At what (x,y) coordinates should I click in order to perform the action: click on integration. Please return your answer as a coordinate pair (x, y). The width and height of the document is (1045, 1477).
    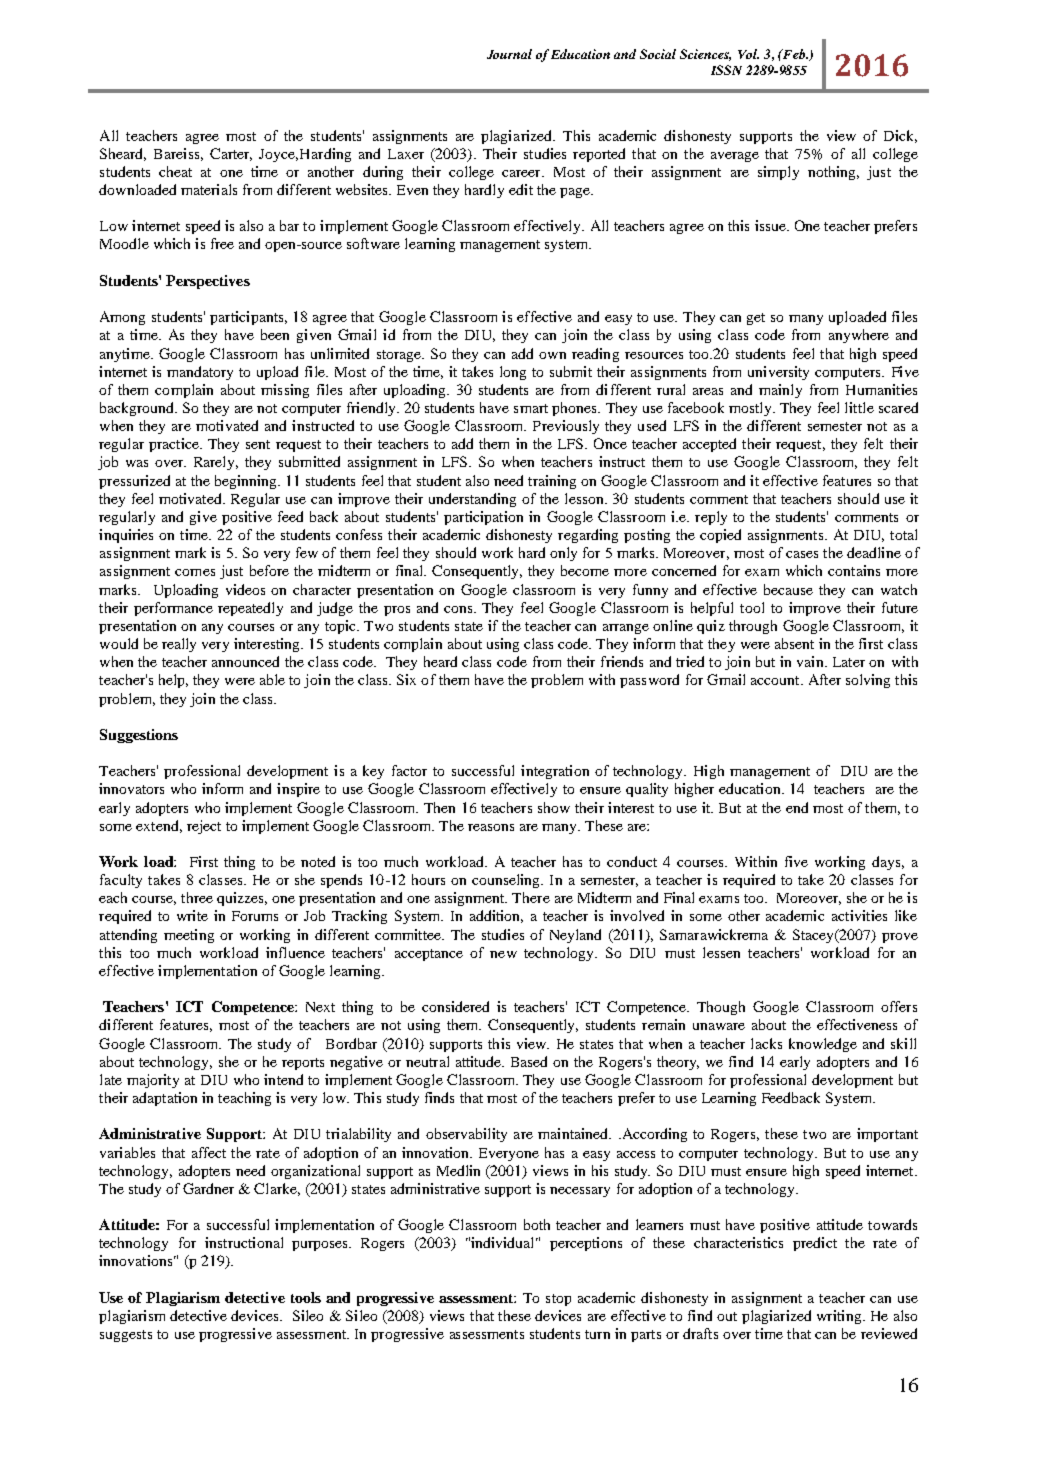
    Looking at the image, I should click on (555, 772).
